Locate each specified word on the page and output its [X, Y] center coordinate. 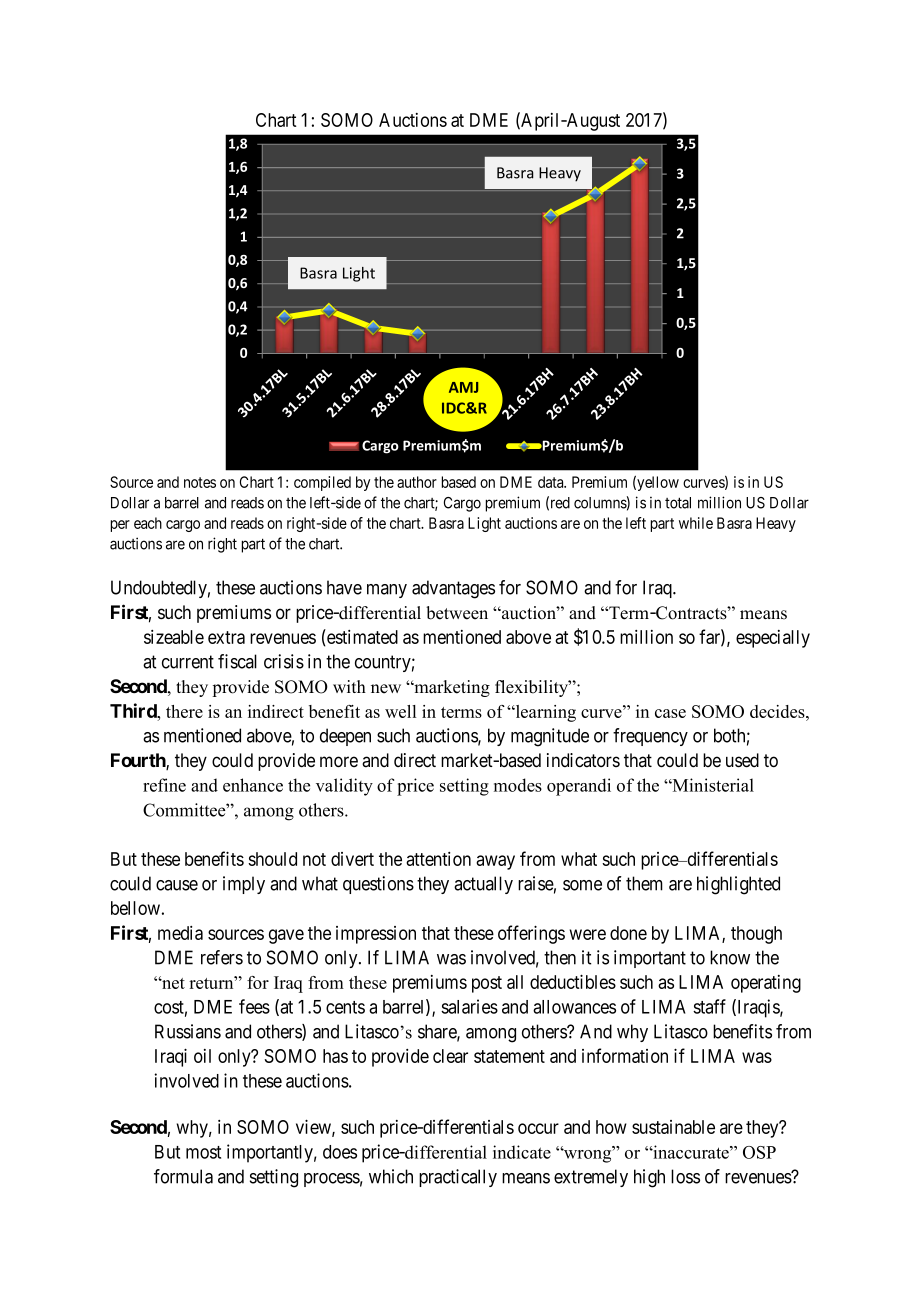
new [386, 689]
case [670, 713]
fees [254, 1006]
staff [709, 1006]
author [417, 482]
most [203, 1152]
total [678, 503]
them [644, 883]
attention [438, 859]
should [272, 859]
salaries [469, 1006]
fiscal [237, 661]
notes [200, 482]
